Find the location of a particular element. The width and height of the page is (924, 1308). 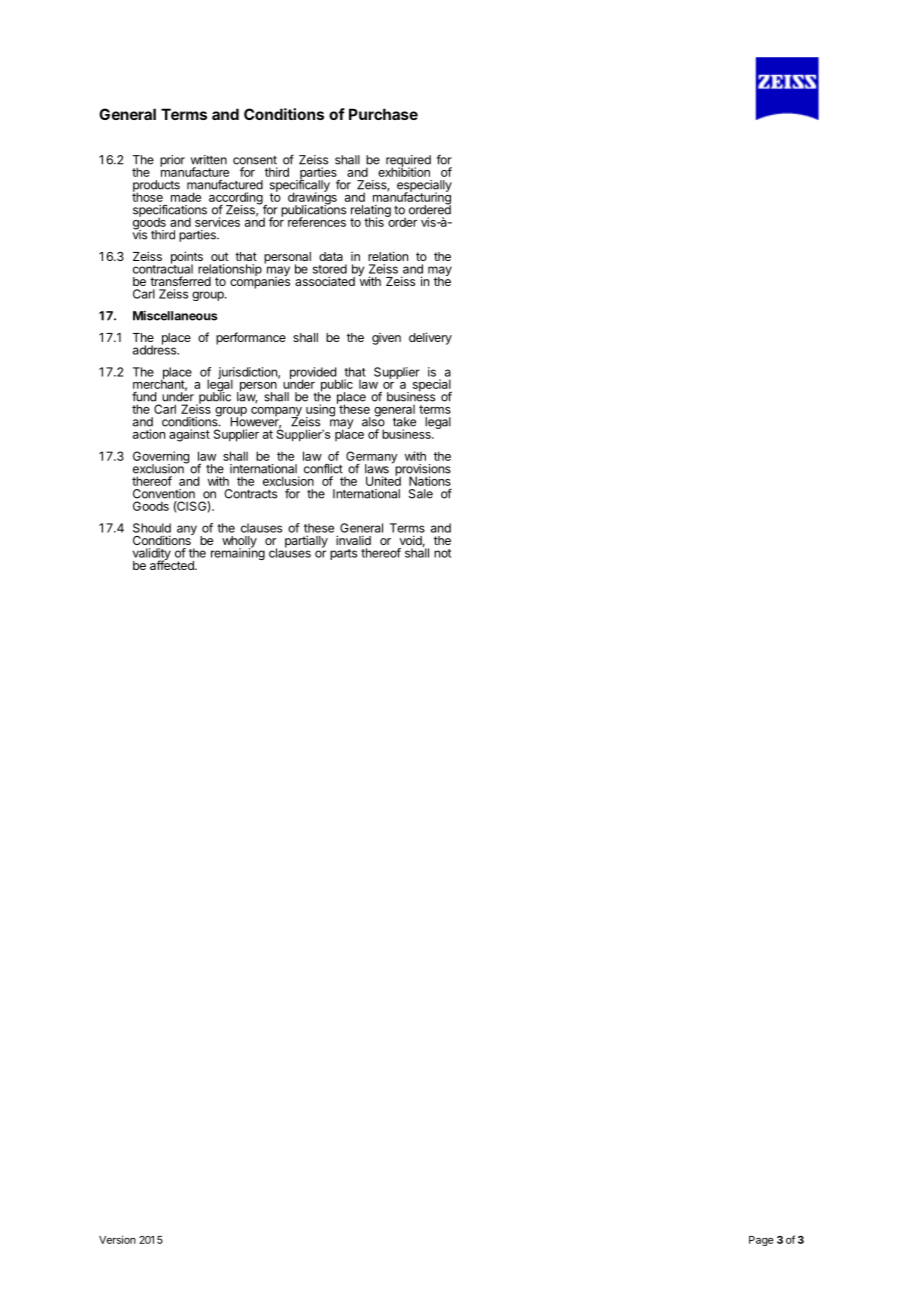

take is located at coordinates (404, 422).
